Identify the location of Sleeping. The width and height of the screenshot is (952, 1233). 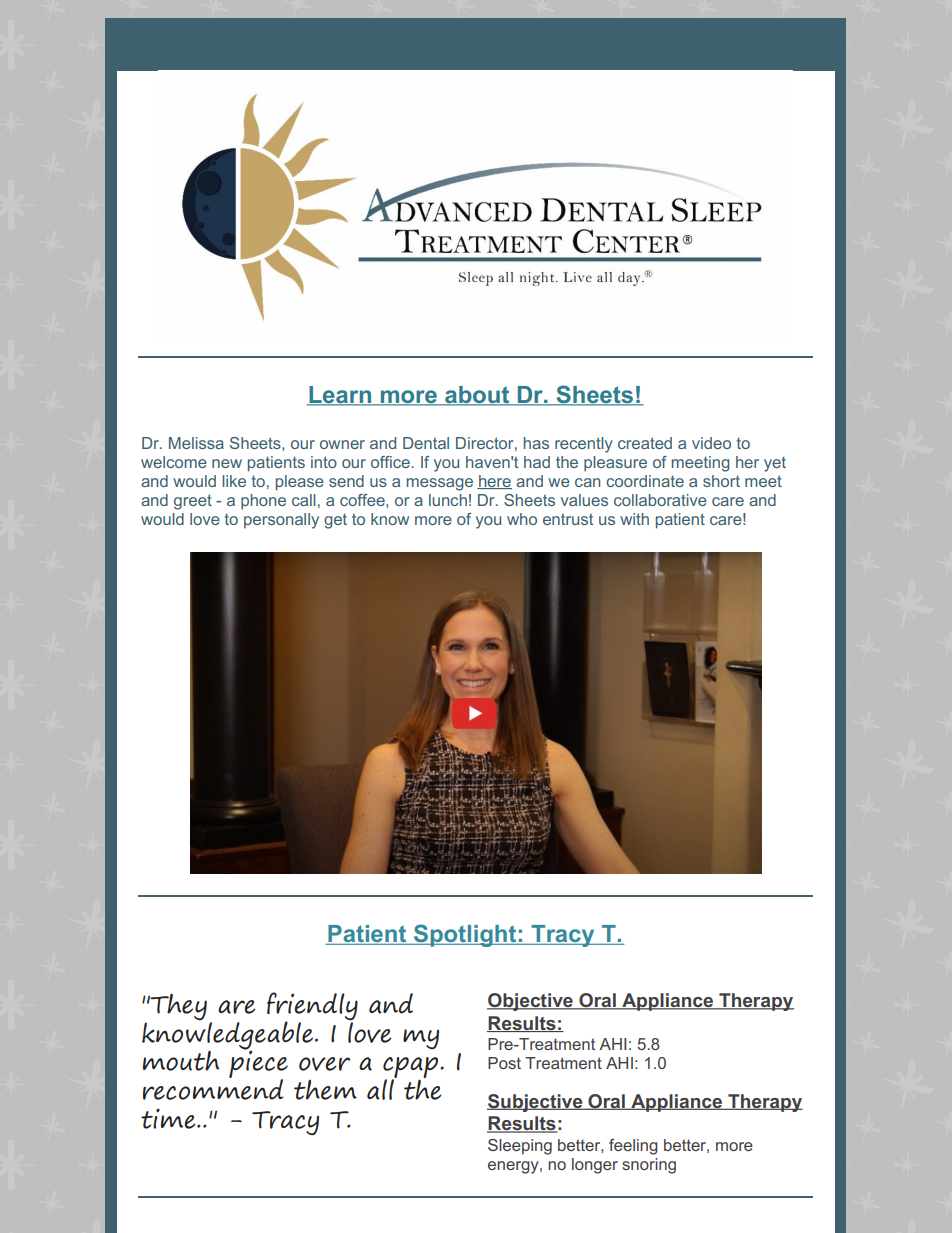
(520, 1147).
